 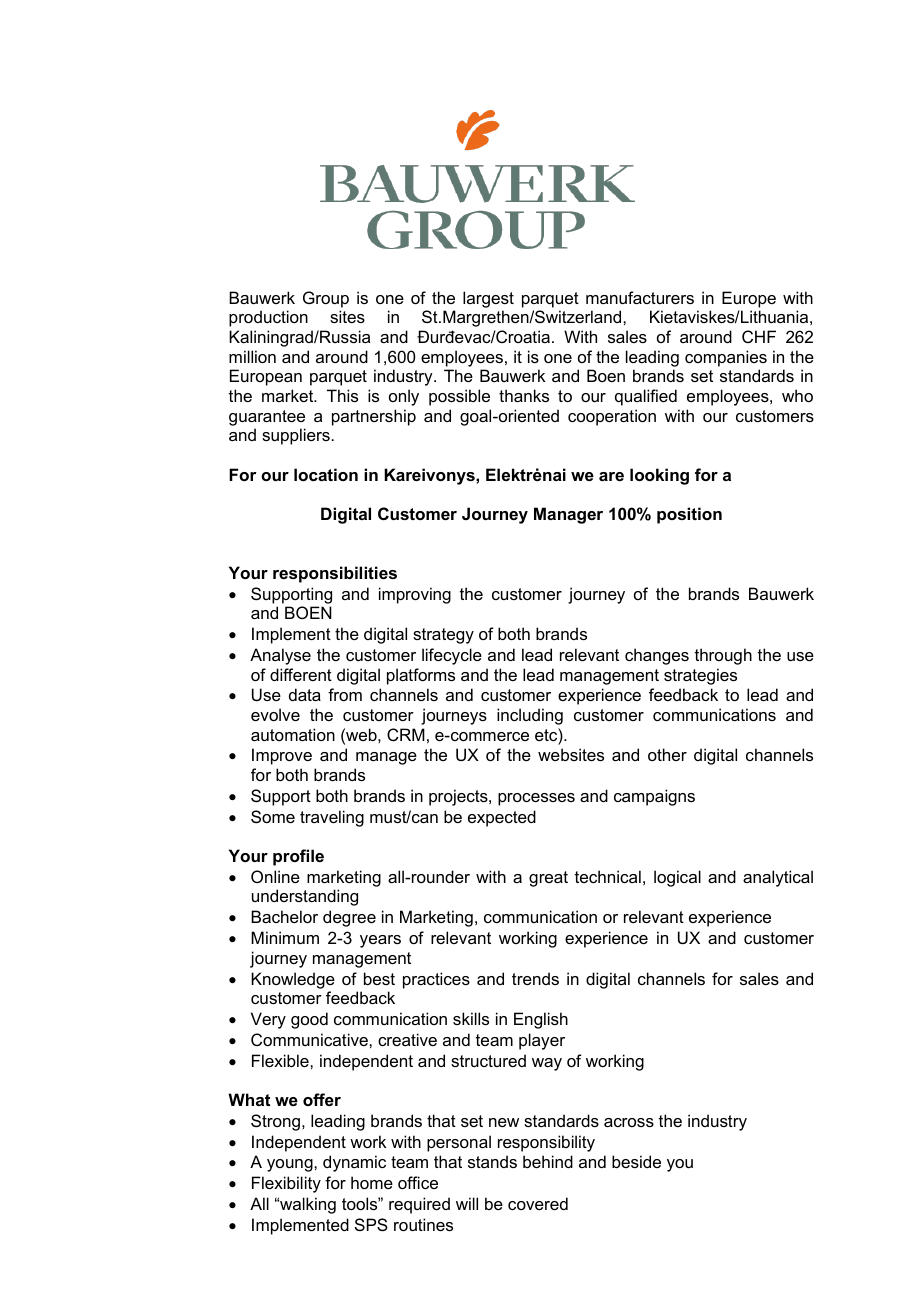 I want to click on largest, so click(x=488, y=299).
